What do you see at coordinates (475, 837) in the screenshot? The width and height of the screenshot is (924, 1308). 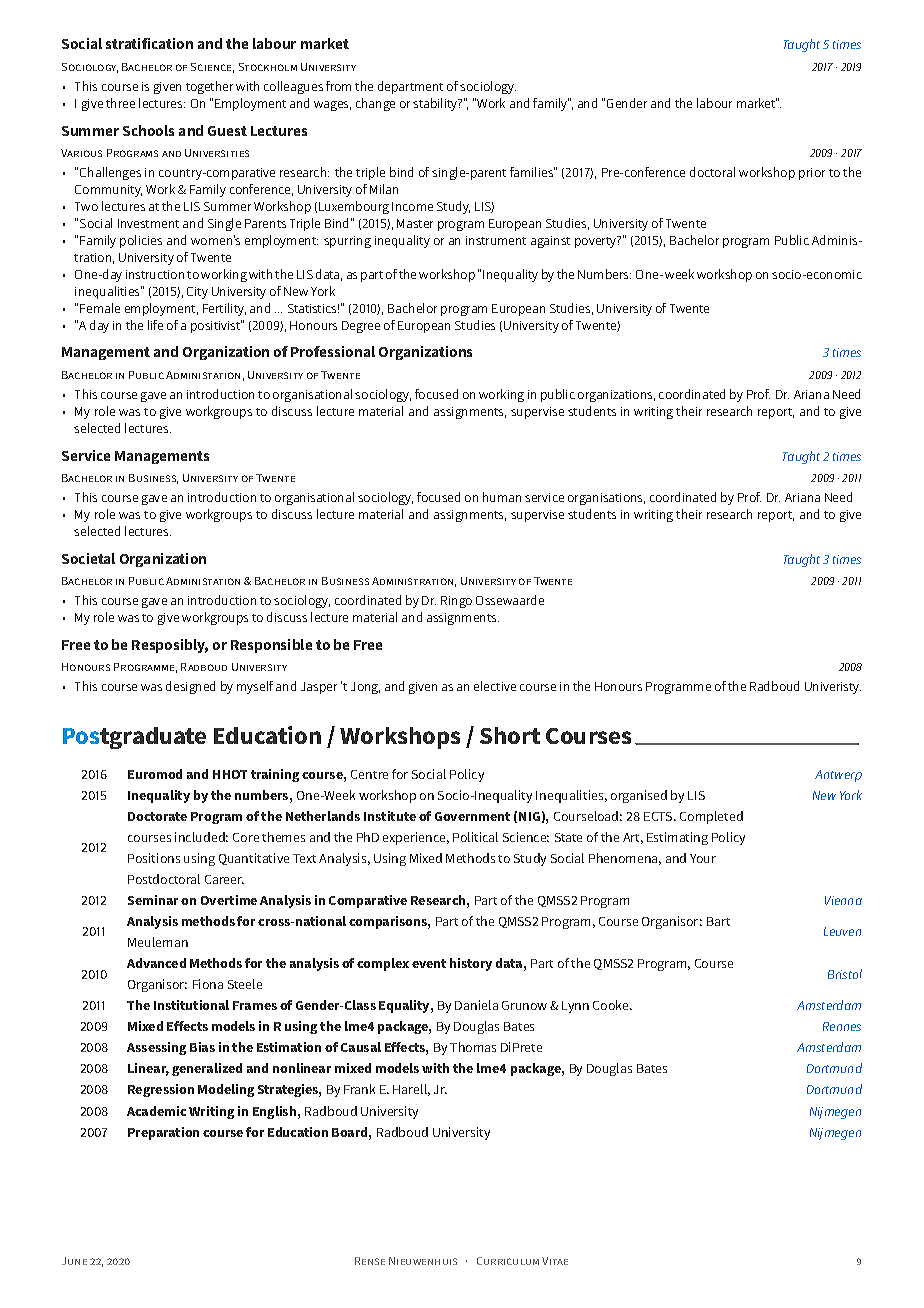 I see `Political` at bounding box center [475, 837].
